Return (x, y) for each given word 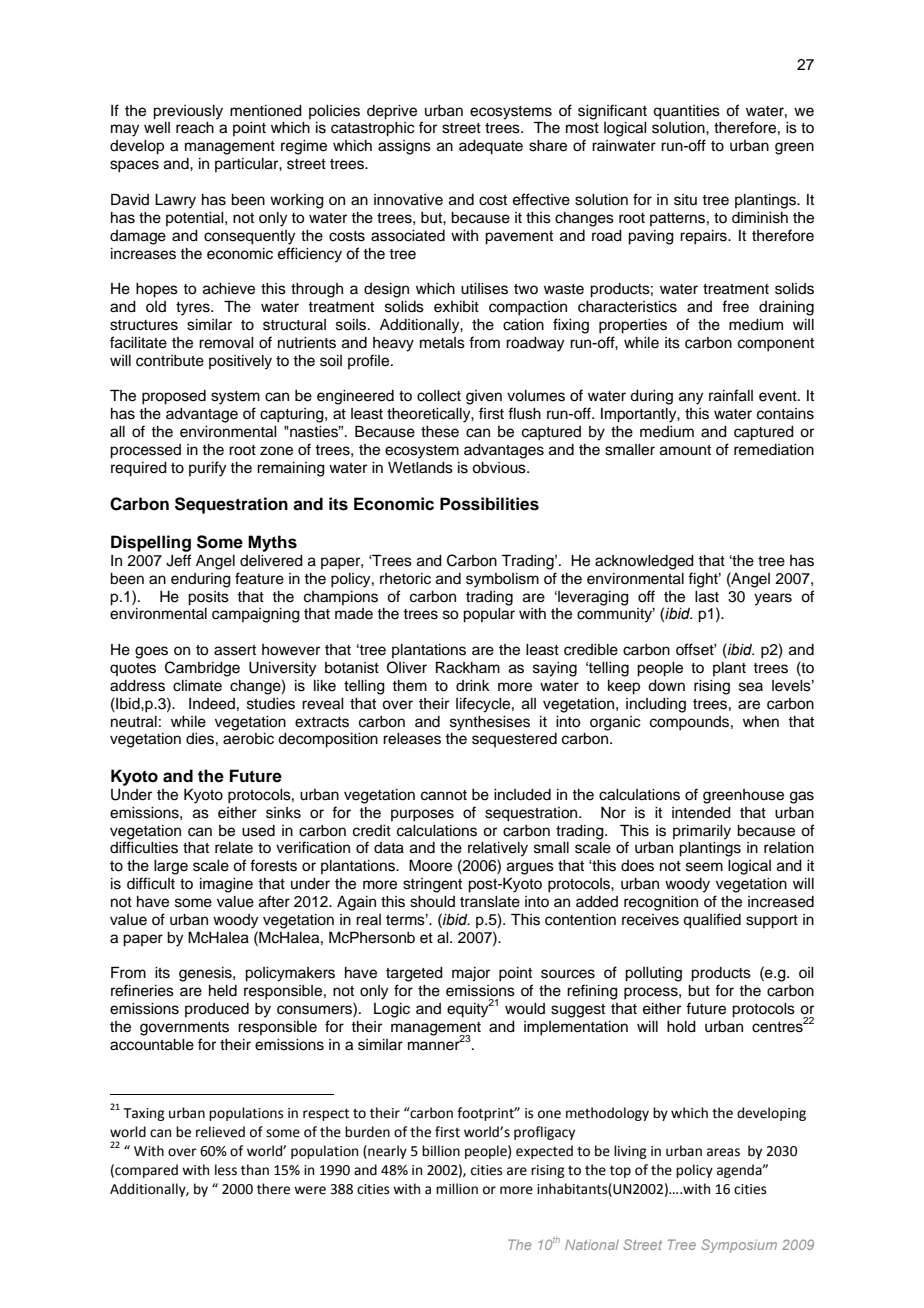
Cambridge (202, 669)
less (226, 1170)
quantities (686, 112)
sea (751, 687)
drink (473, 685)
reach (195, 128)
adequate (491, 147)
